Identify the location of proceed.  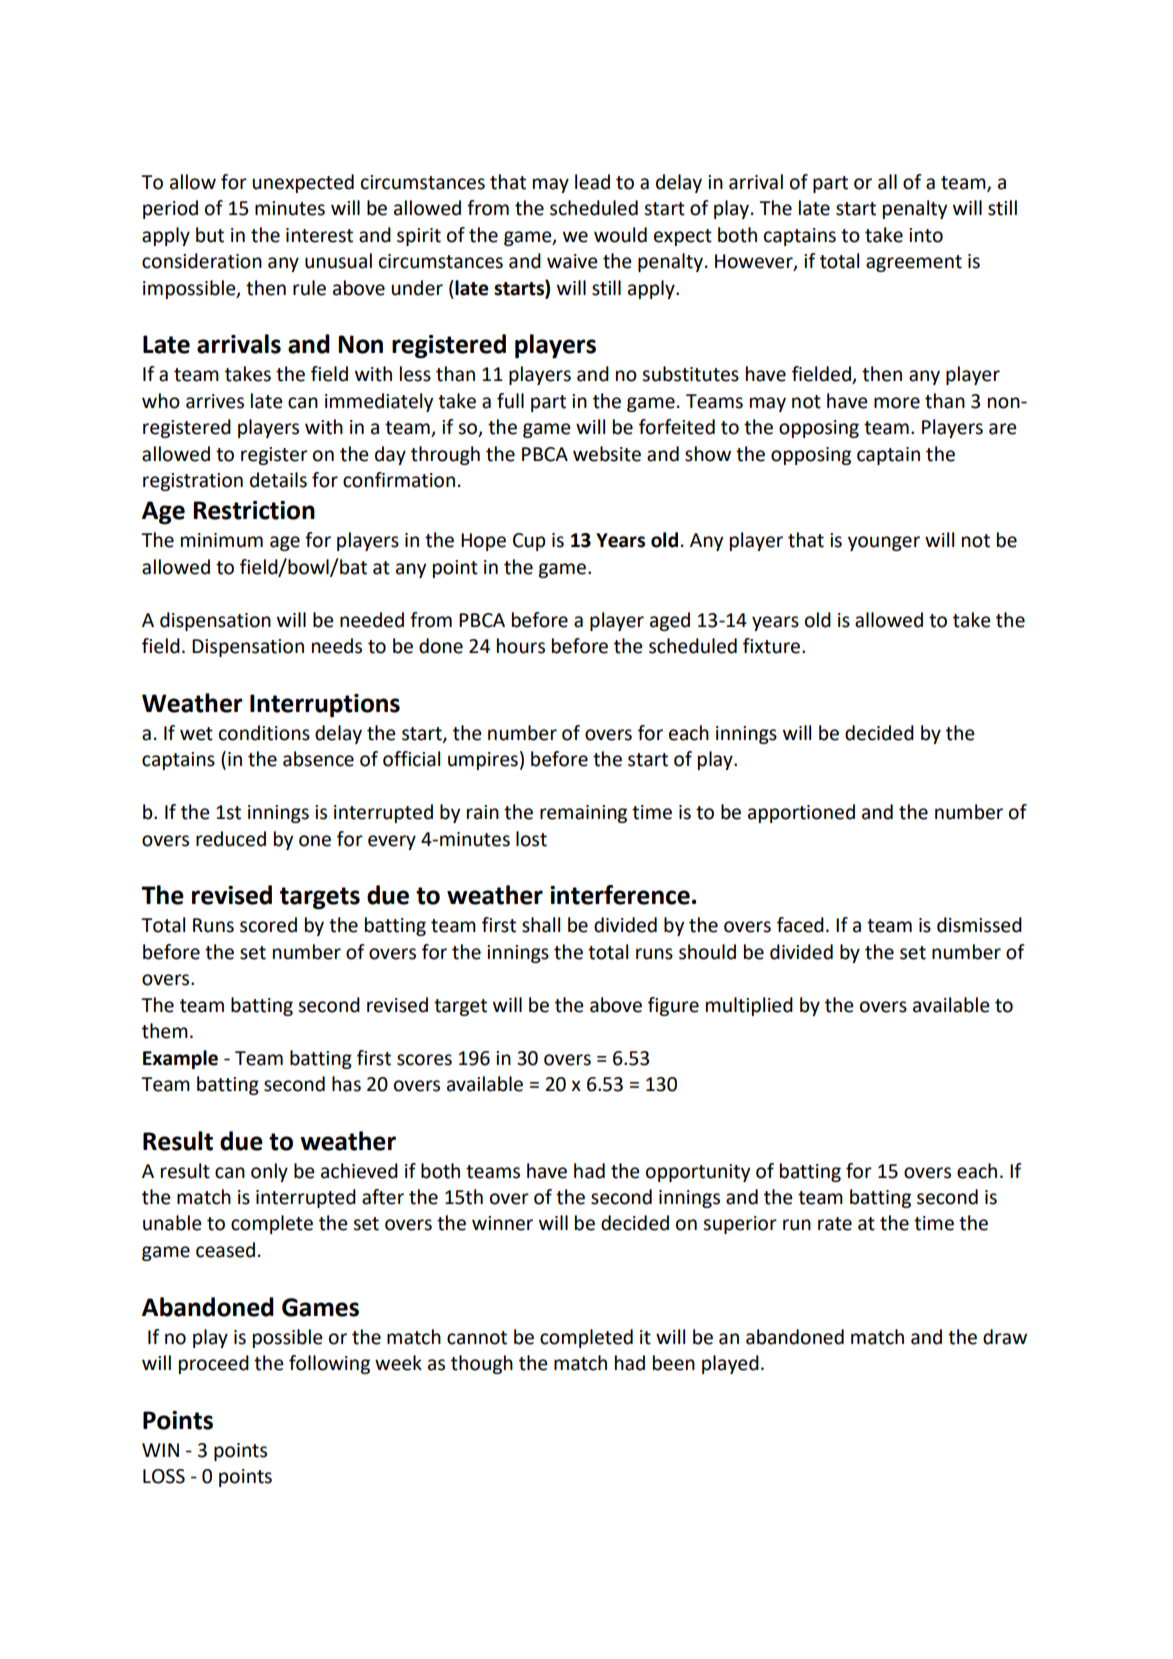
(214, 1364).
